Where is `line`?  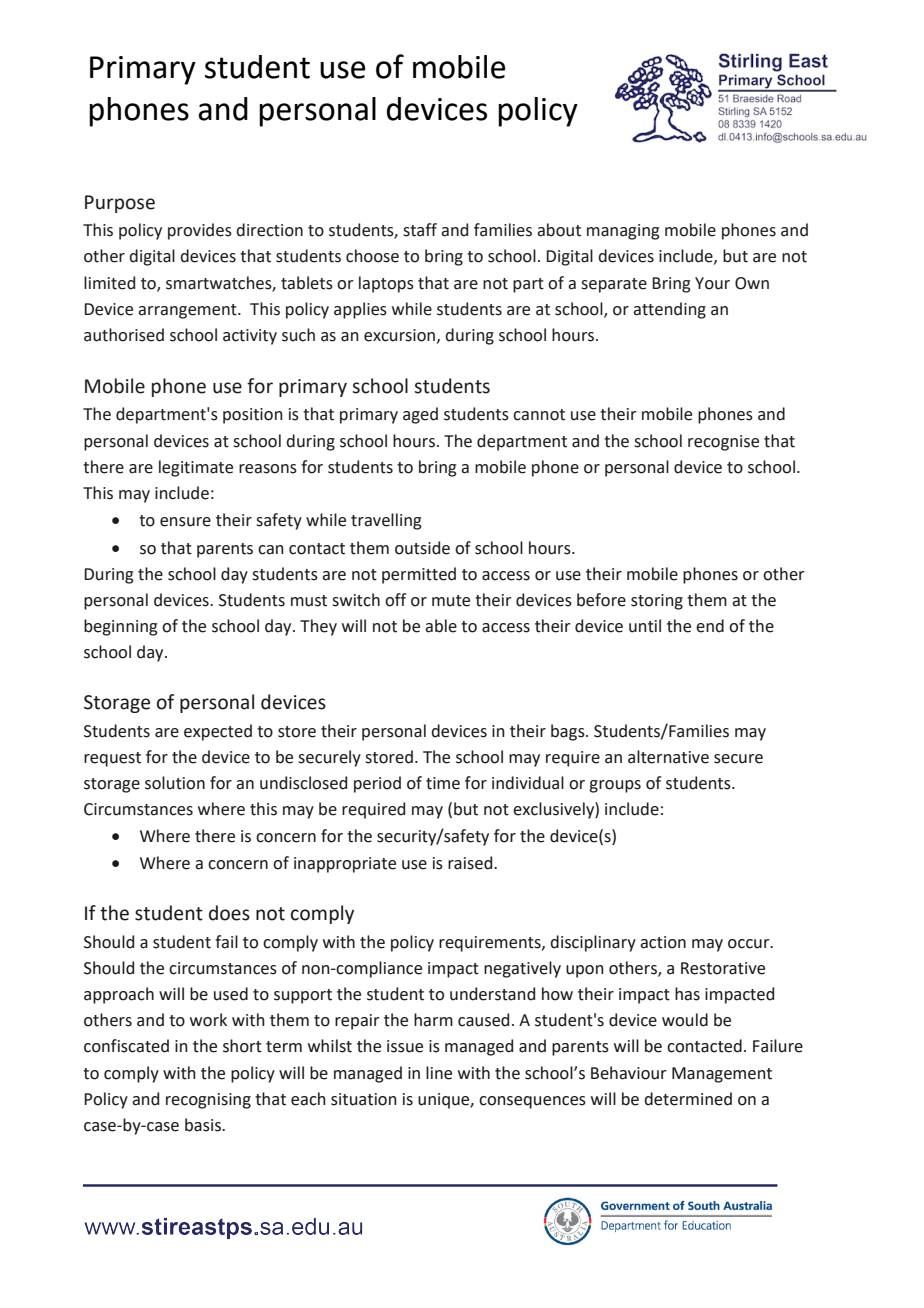 line is located at coordinates (439, 1073).
